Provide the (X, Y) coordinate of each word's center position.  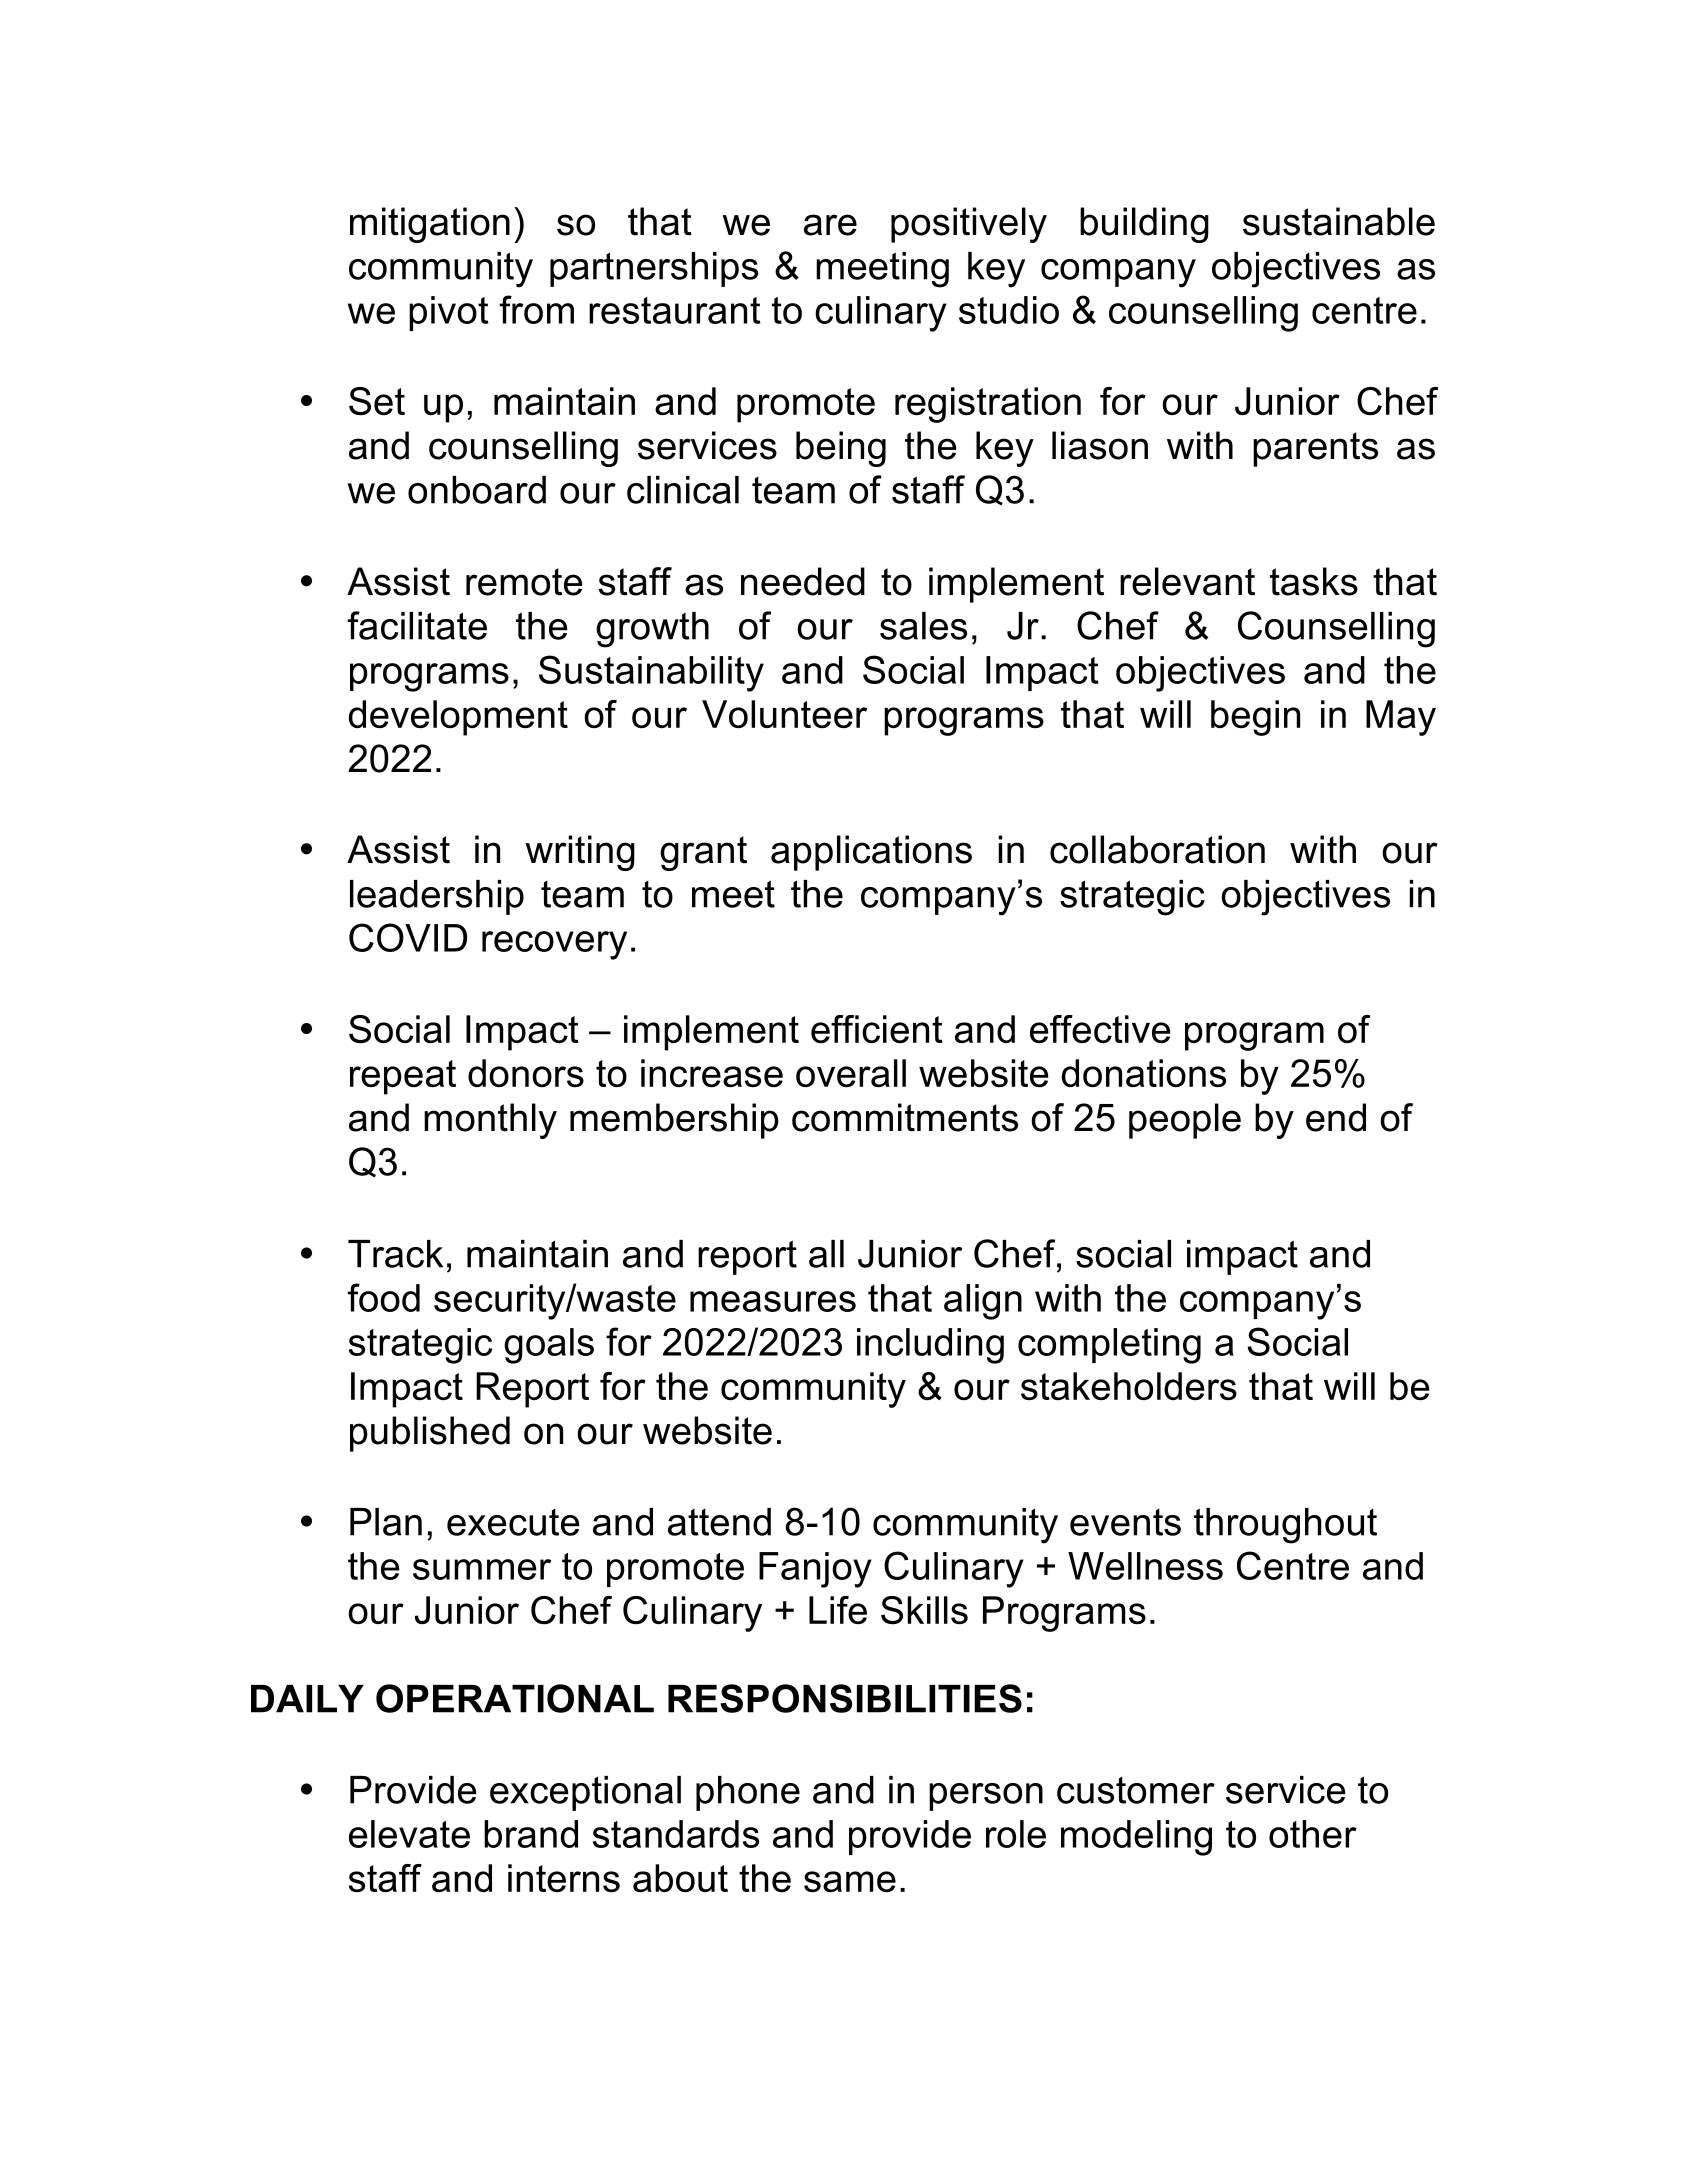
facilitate (417, 625)
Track (395, 1254)
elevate (409, 1834)
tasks (1314, 581)
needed (803, 581)
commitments (905, 1117)
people (1185, 1121)
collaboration (1157, 849)
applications (871, 853)
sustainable (1339, 221)
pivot (449, 313)
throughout (1285, 1526)
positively (969, 225)
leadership (437, 897)
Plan (386, 1522)
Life (838, 1610)
